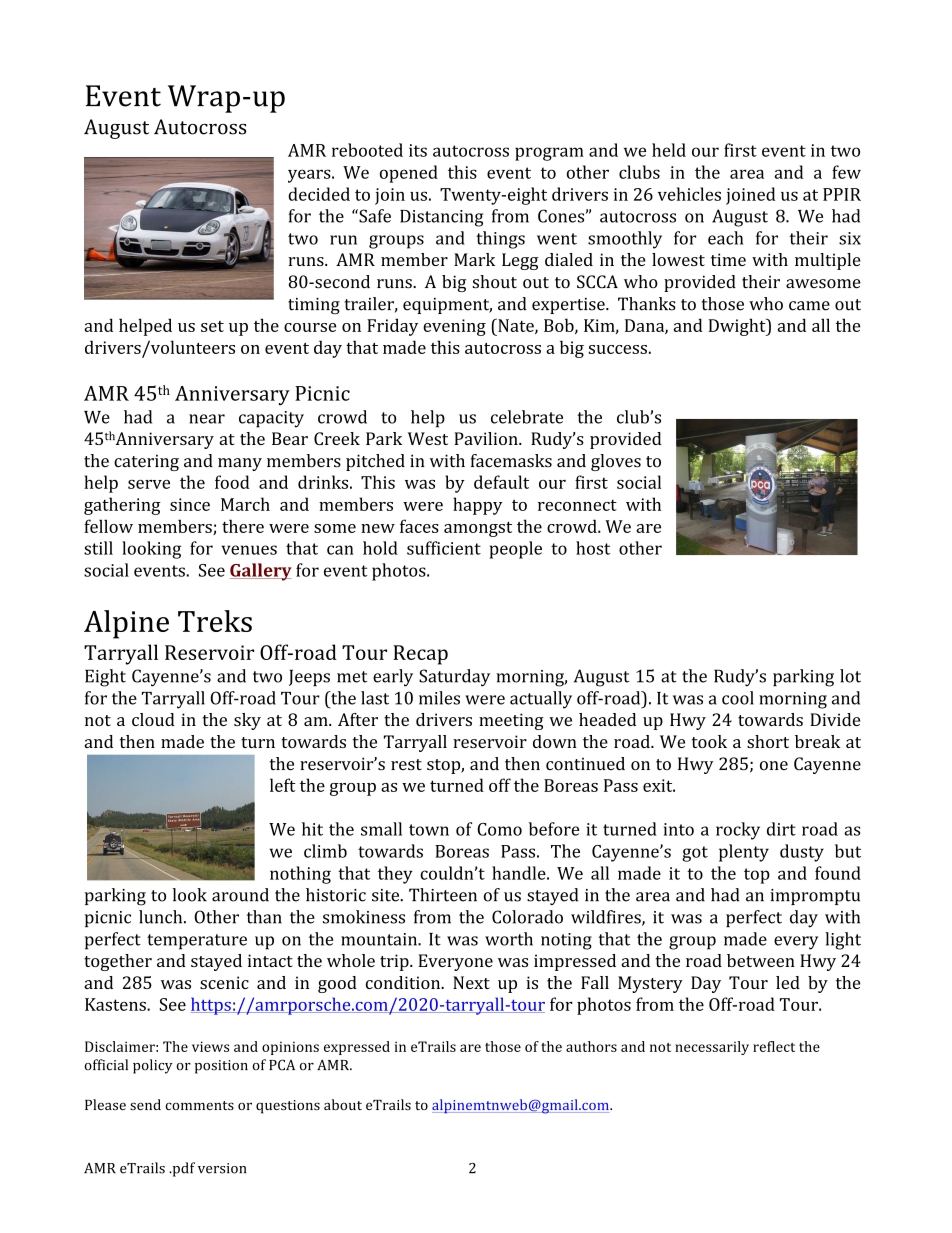 The width and height of the screenshot is (952, 1233). What do you see at coordinates (689, 194) in the screenshot?
I see `vehicles` at bounding box center [689, 194].
